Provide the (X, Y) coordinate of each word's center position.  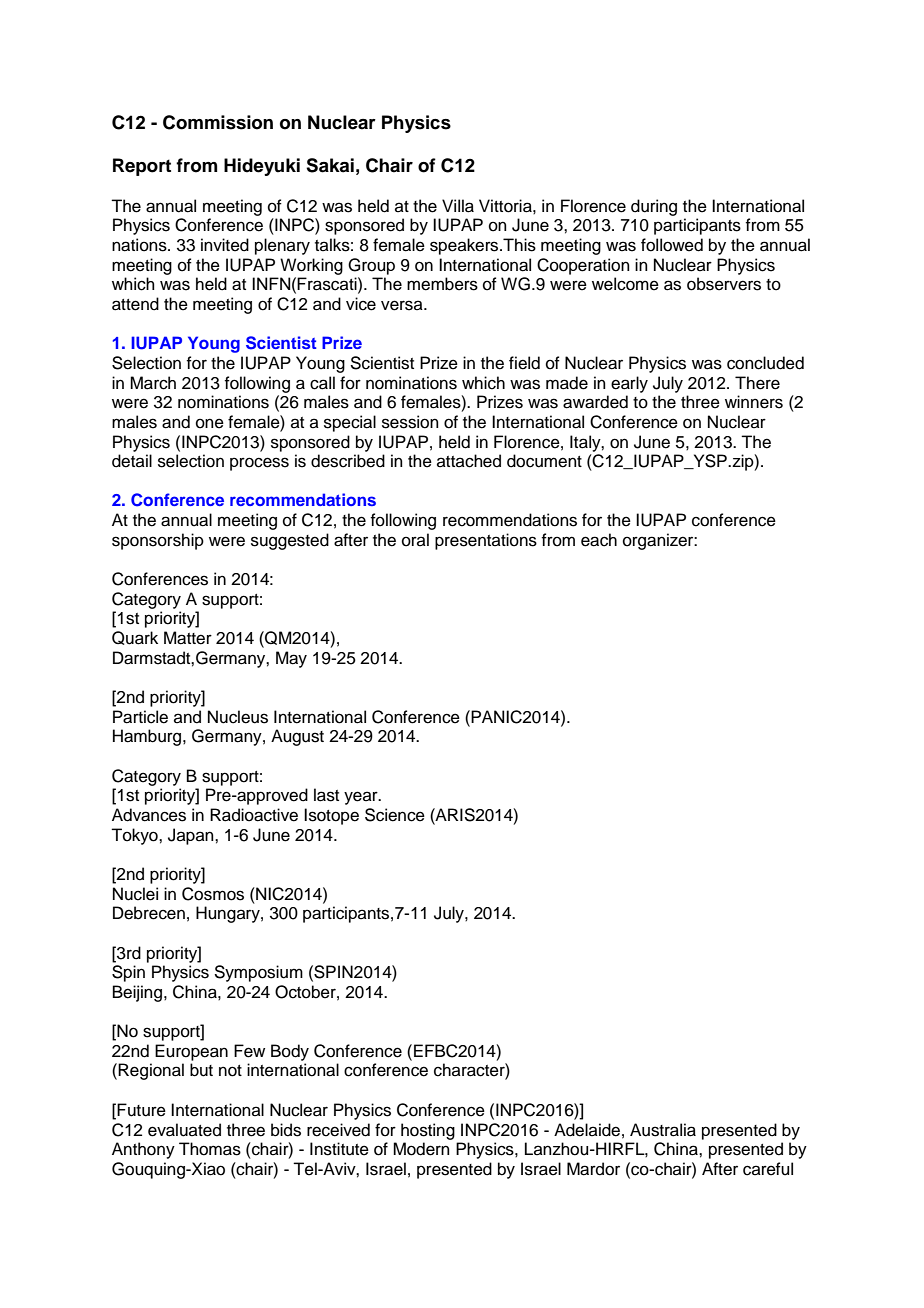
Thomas (210, 1149)
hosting (428, 1131)
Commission (218, 122)
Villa (458, 206)
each (599, 540)
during (654, 207)
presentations (486, 541)
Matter (188, 638)
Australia (663, 1130)
